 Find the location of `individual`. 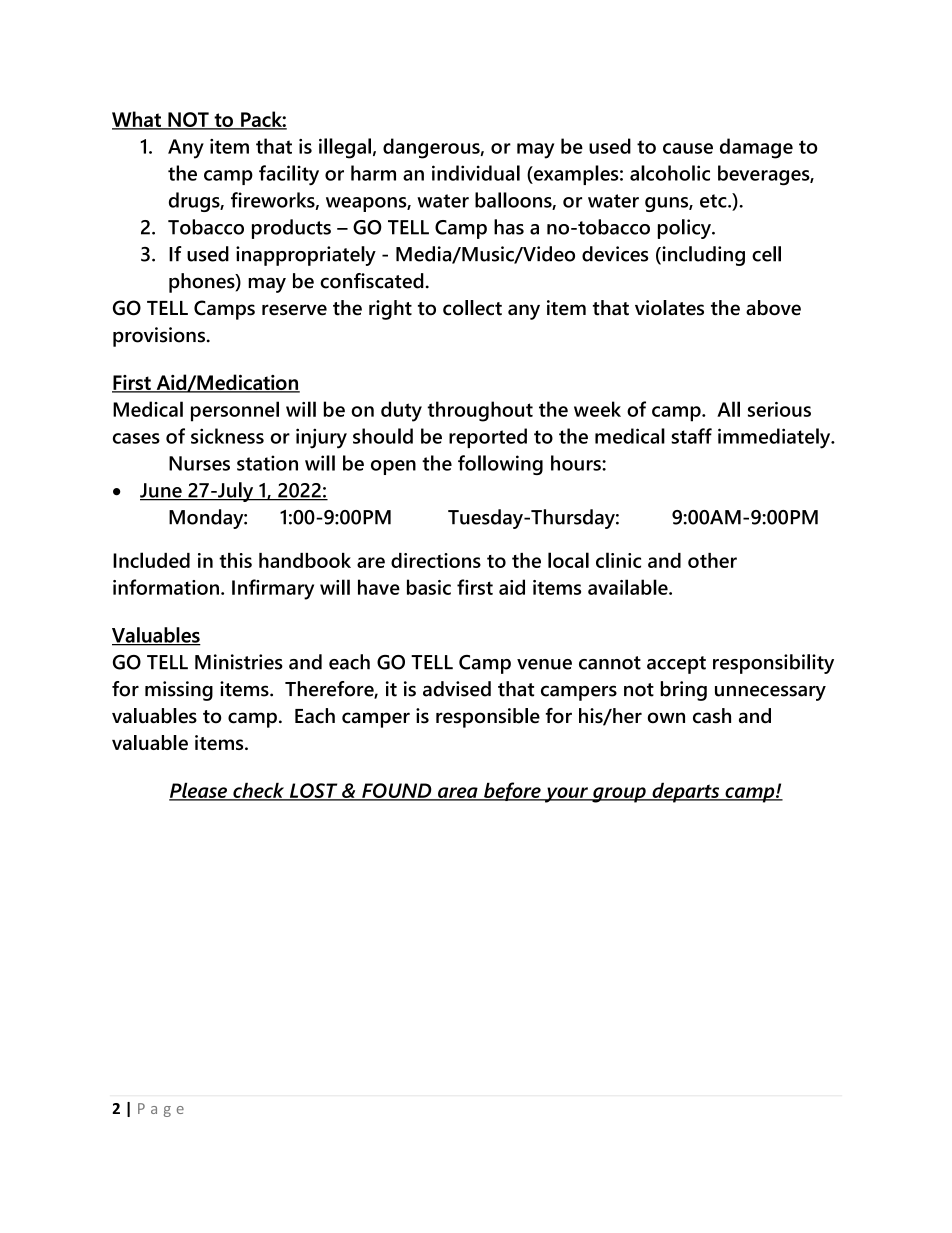

individual is located at coordinates (476, 173).
